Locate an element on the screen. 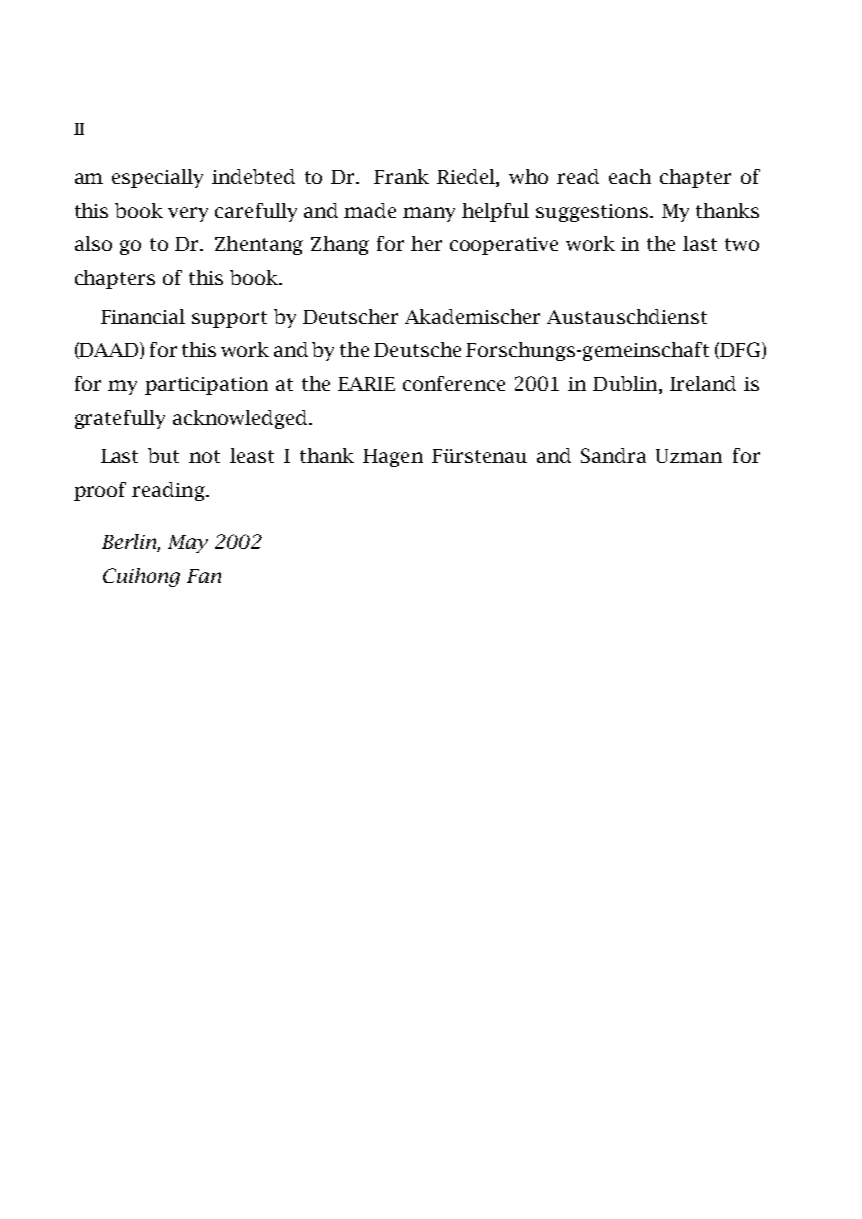  two is located at coordinates (742, 244).
